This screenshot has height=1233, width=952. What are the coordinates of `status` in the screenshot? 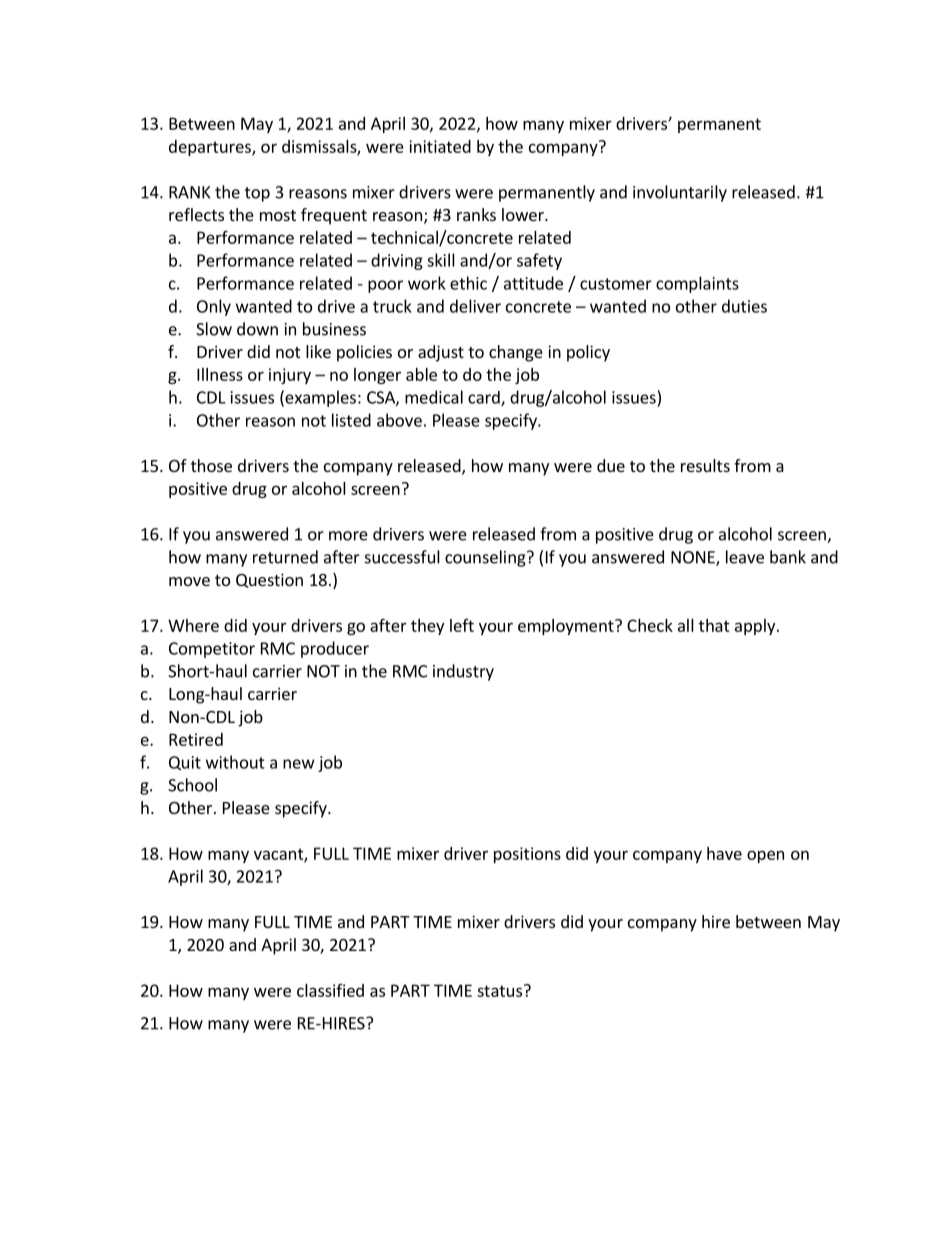 It's located at (499, 991).
